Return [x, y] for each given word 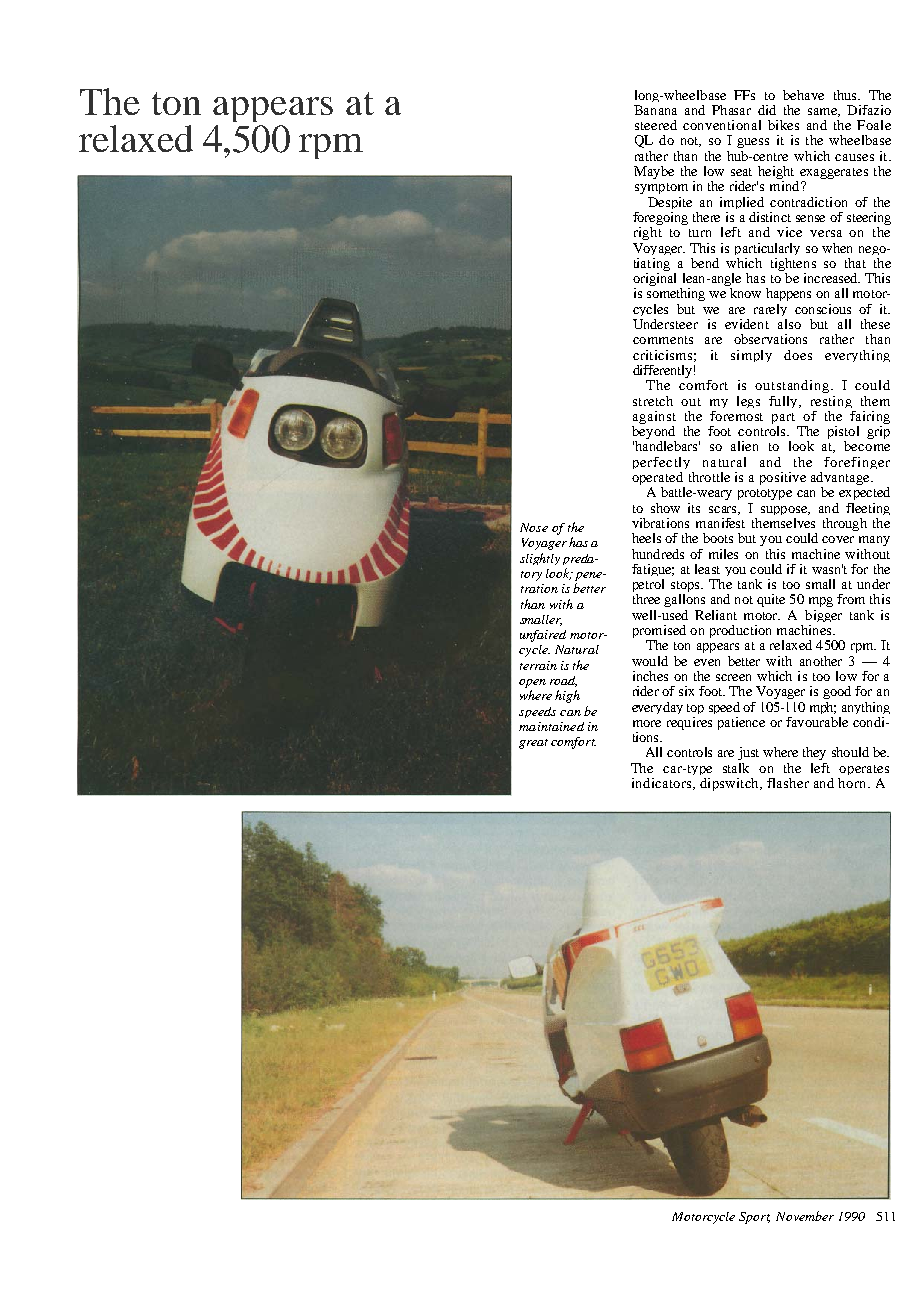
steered [656, 125]
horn [853, 783]
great [533, 744]
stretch [653, 401]
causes [854, 157]
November [805, 1216]
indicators [661, 783]
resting [831, 402]
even [707, 662]
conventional [722, 125]
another [821, 661]
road [563, 681]
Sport [754, 1218]
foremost [736, 416]
